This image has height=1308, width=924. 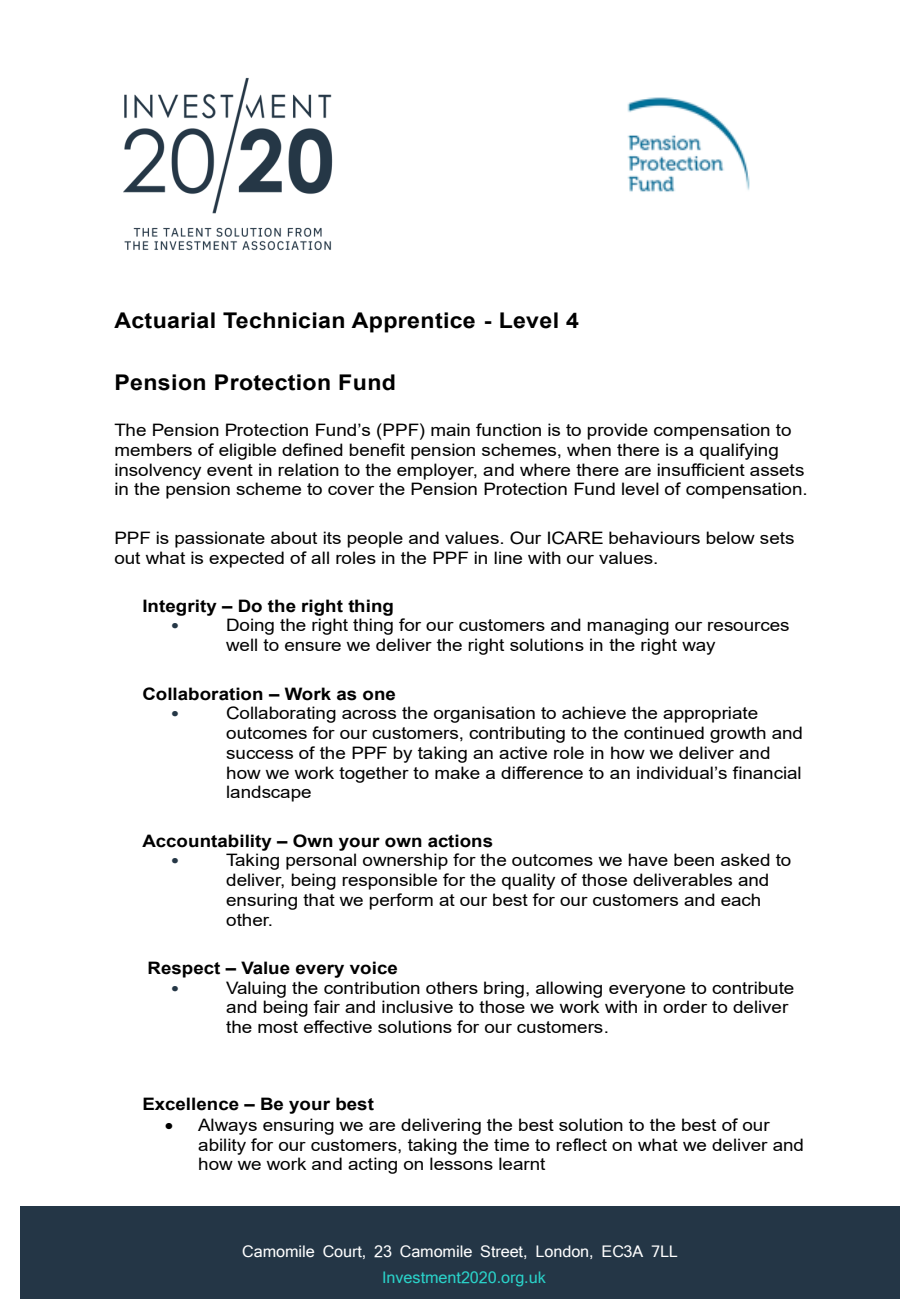 What do you see at coordinates (283, 320) in the image?
I see `Technician` at bounding box center [283, 320].
